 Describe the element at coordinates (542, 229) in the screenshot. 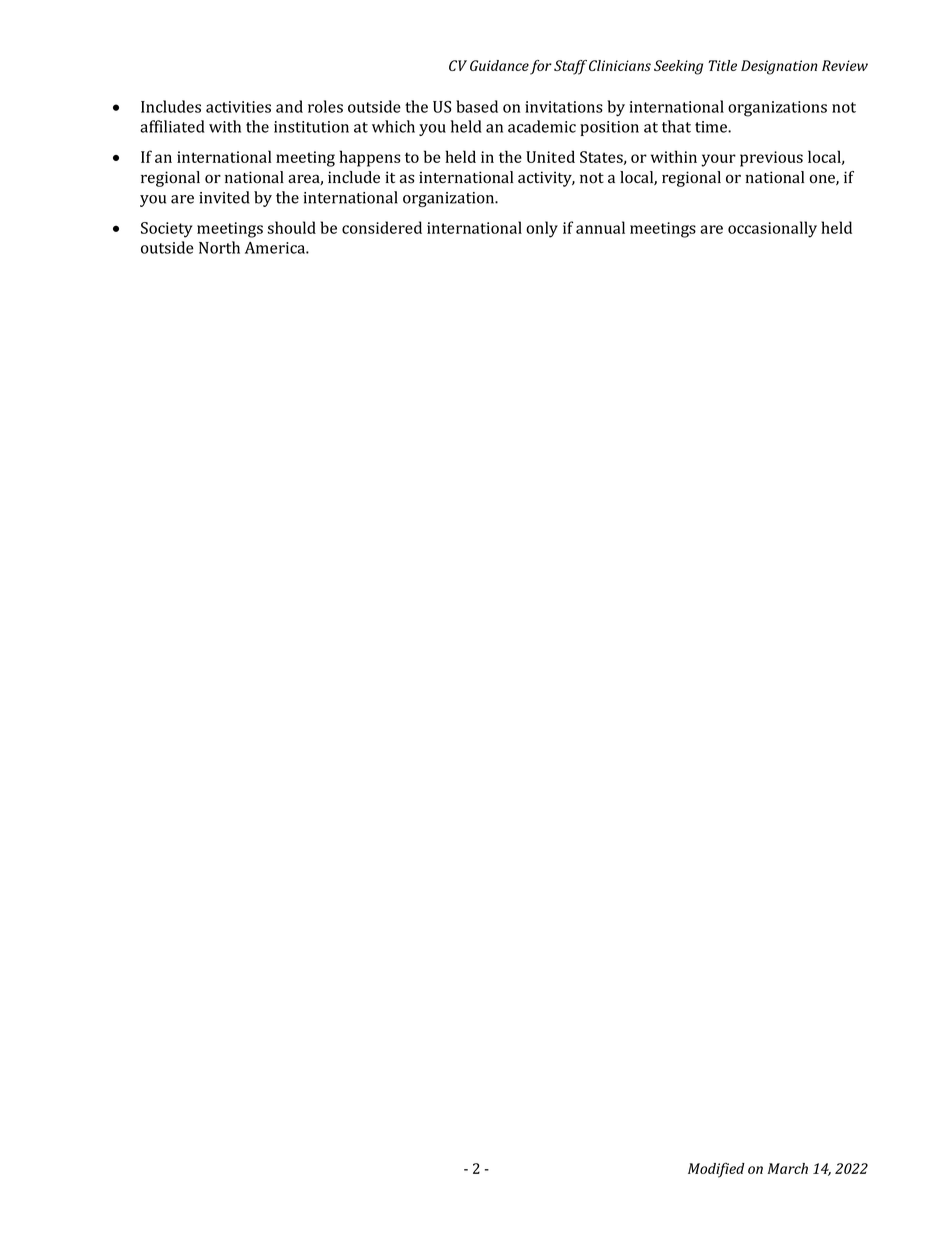

I see `only` at that location.
